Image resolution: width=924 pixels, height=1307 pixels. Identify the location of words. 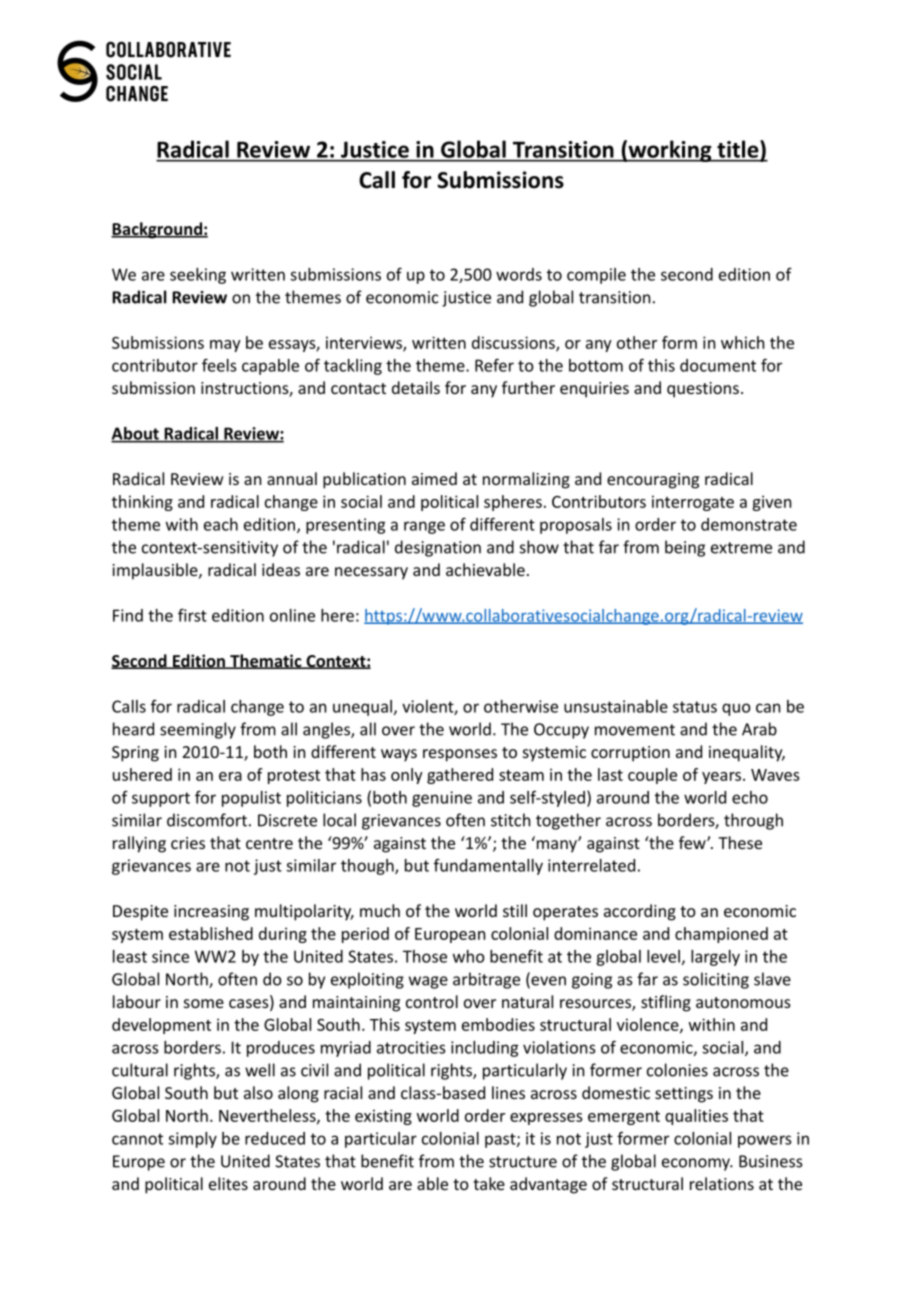
(519, 274).
